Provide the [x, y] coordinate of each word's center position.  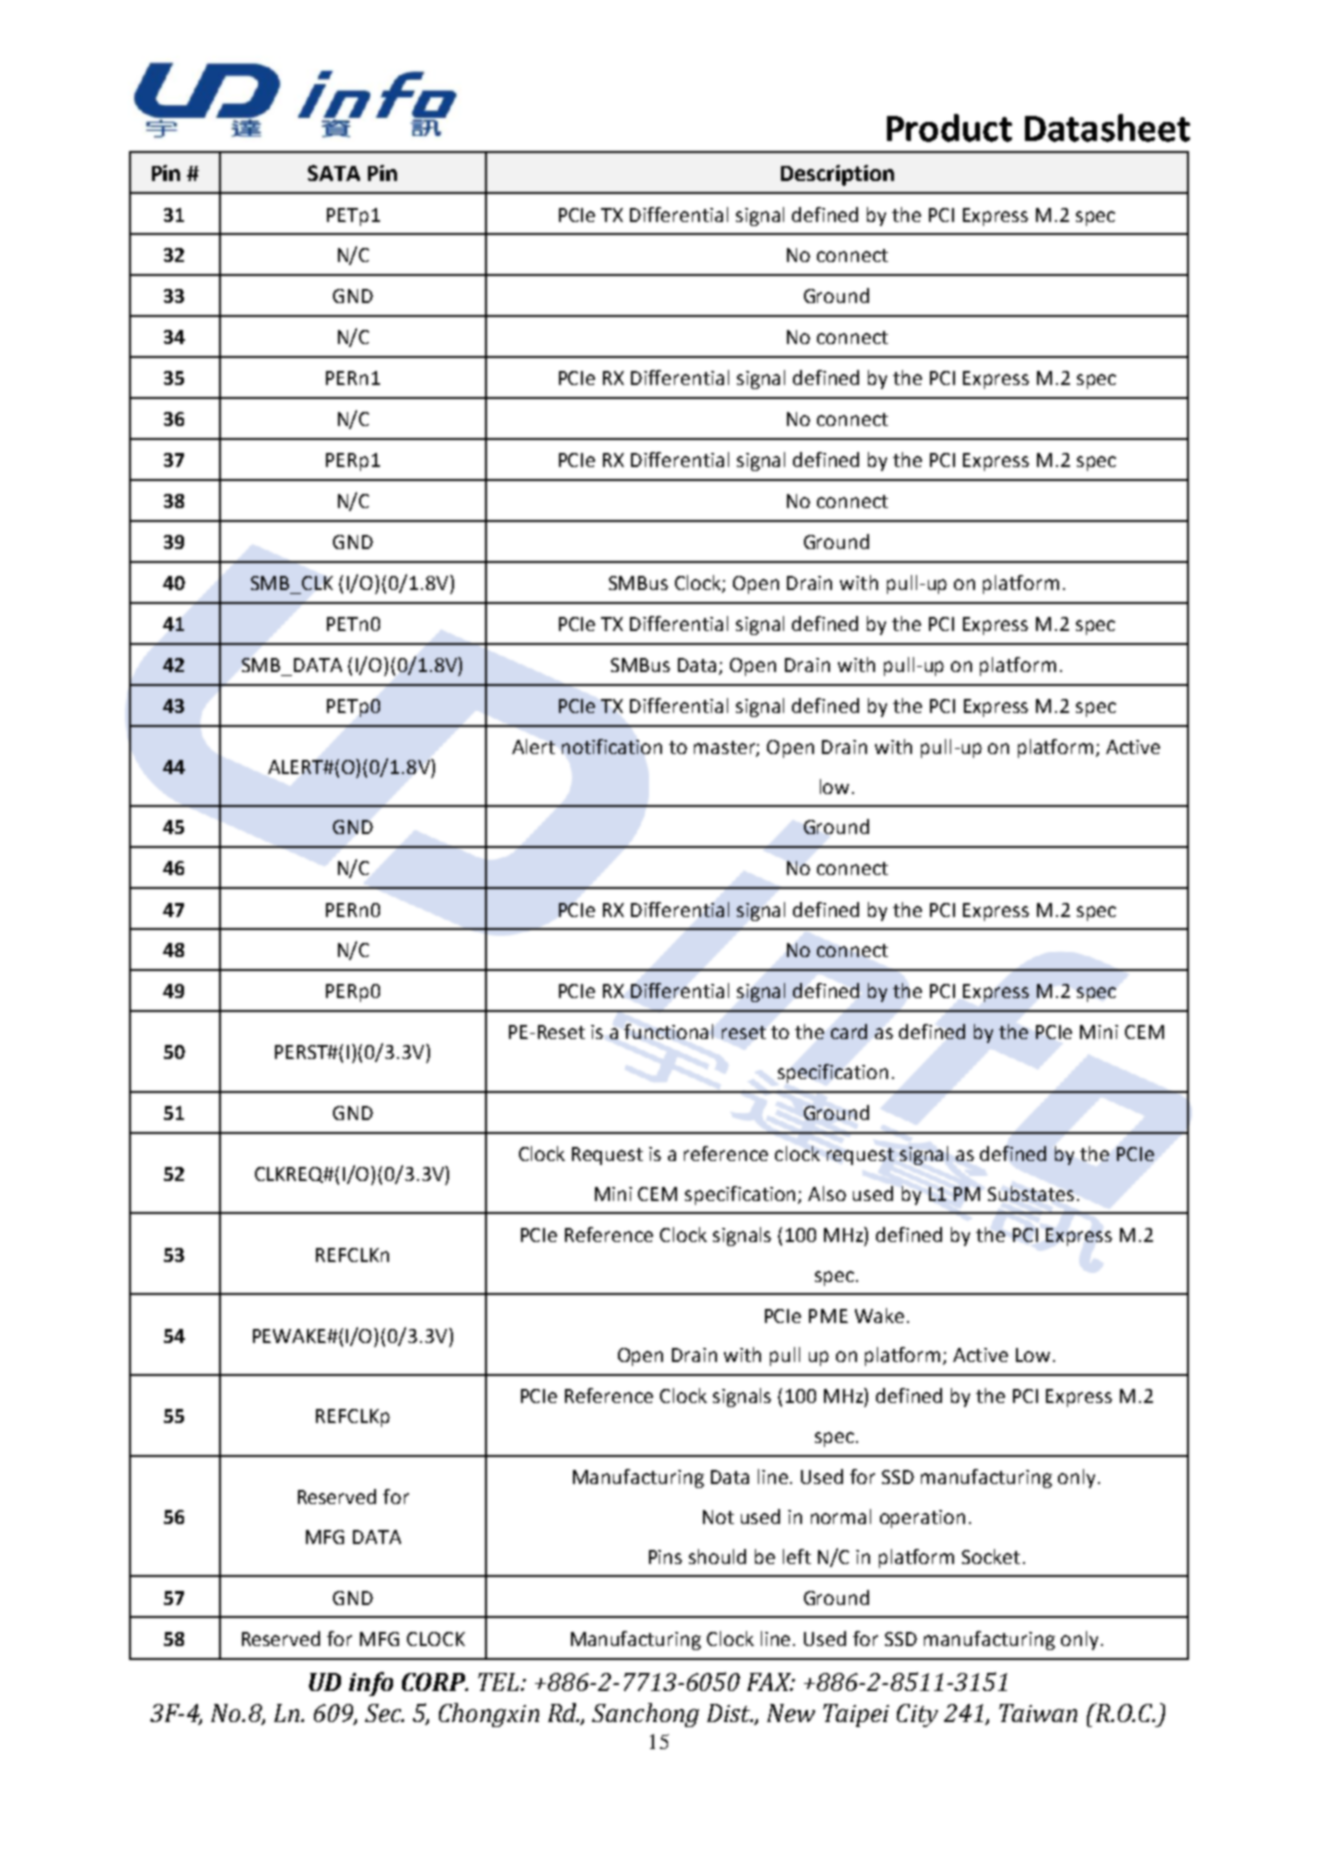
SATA [334, 173]
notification [612, 746]
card [849, 1031]
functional [668, 1031]
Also [827, 1193]
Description [837, 175]
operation [922, 1519]
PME [828, 1316]
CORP [435, 1682]
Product [949, 128]
